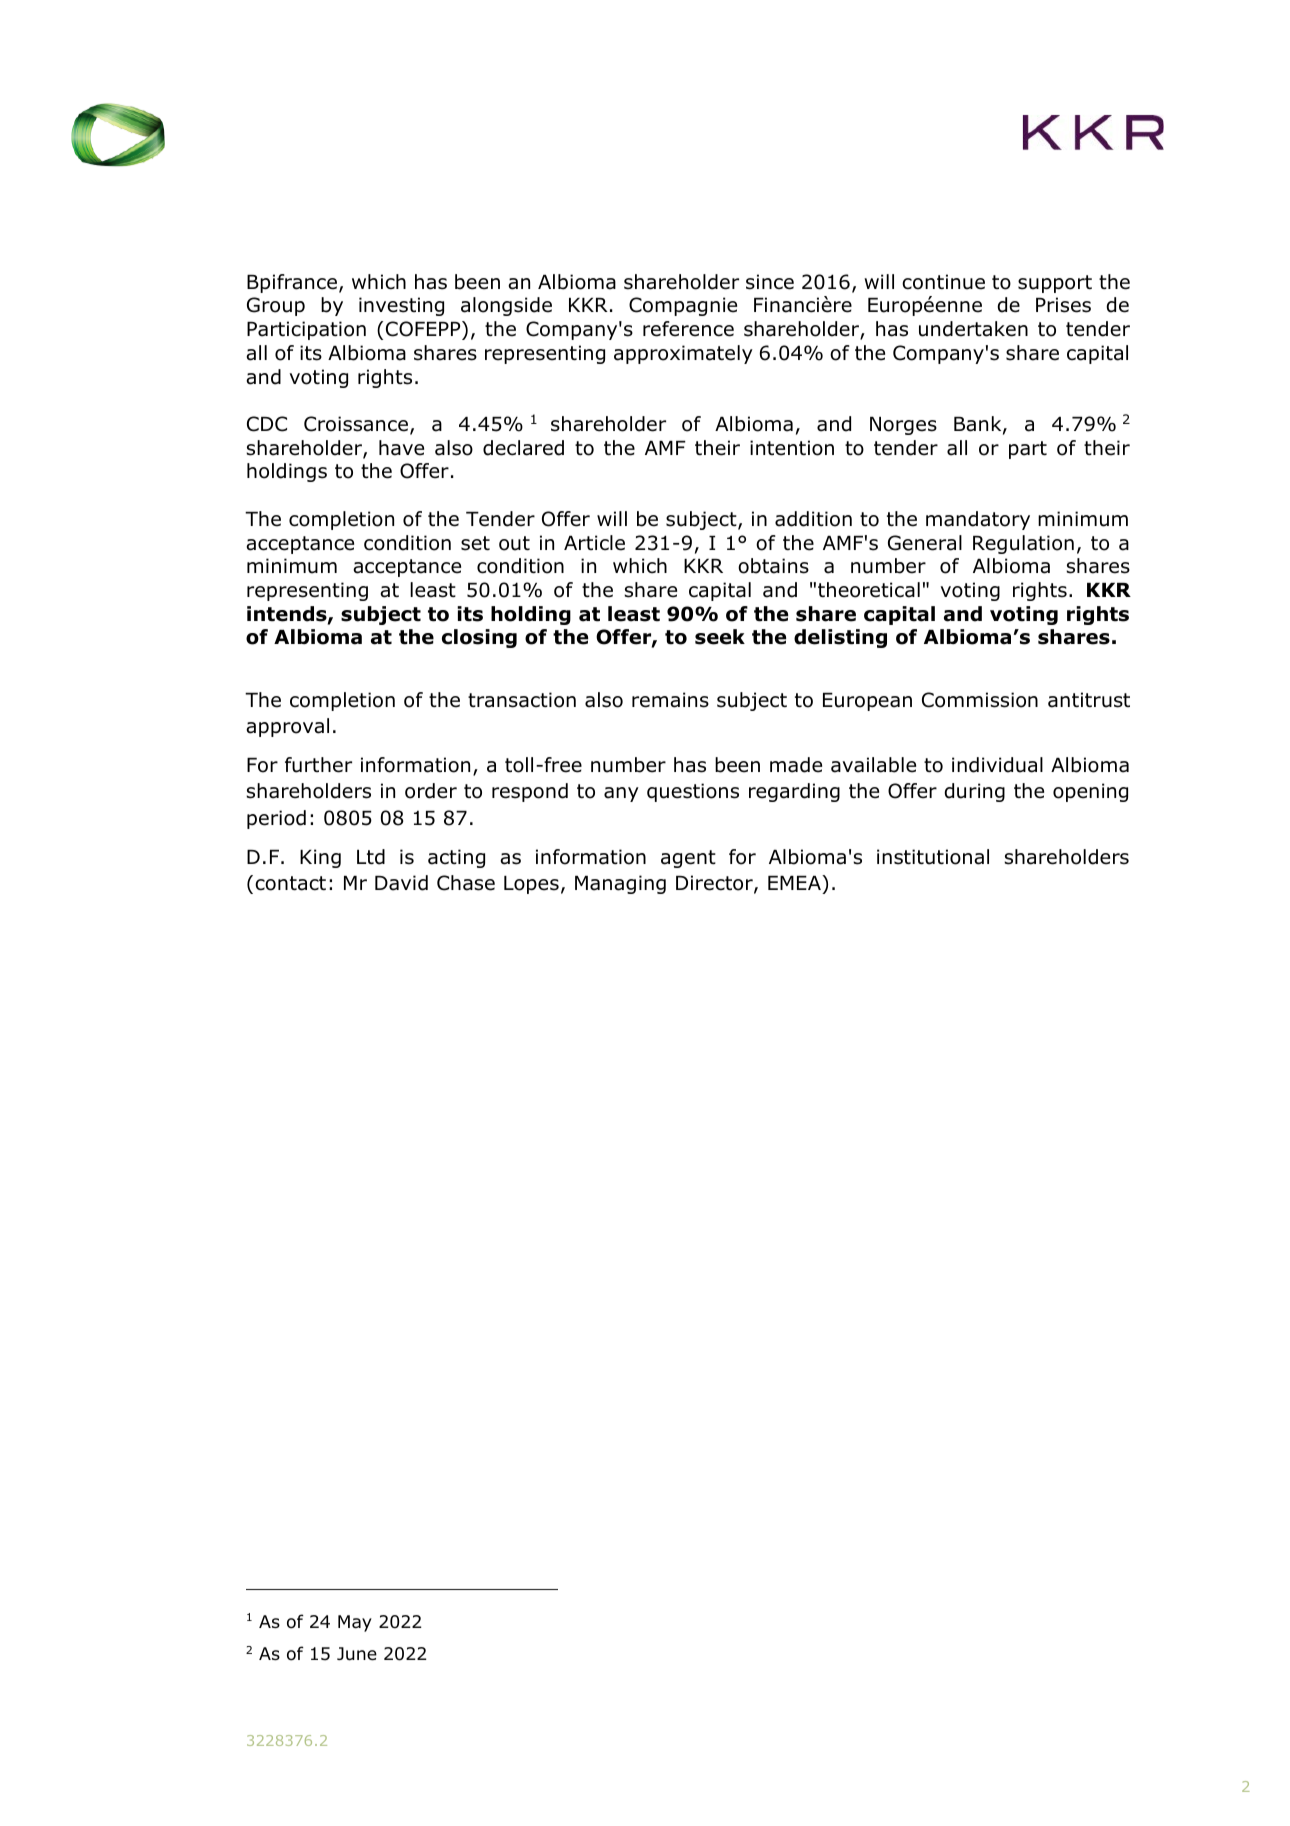  What do you see at coordinates (531, 885) in the document?
I see `Lopes` at bounding box center [531, 885].
